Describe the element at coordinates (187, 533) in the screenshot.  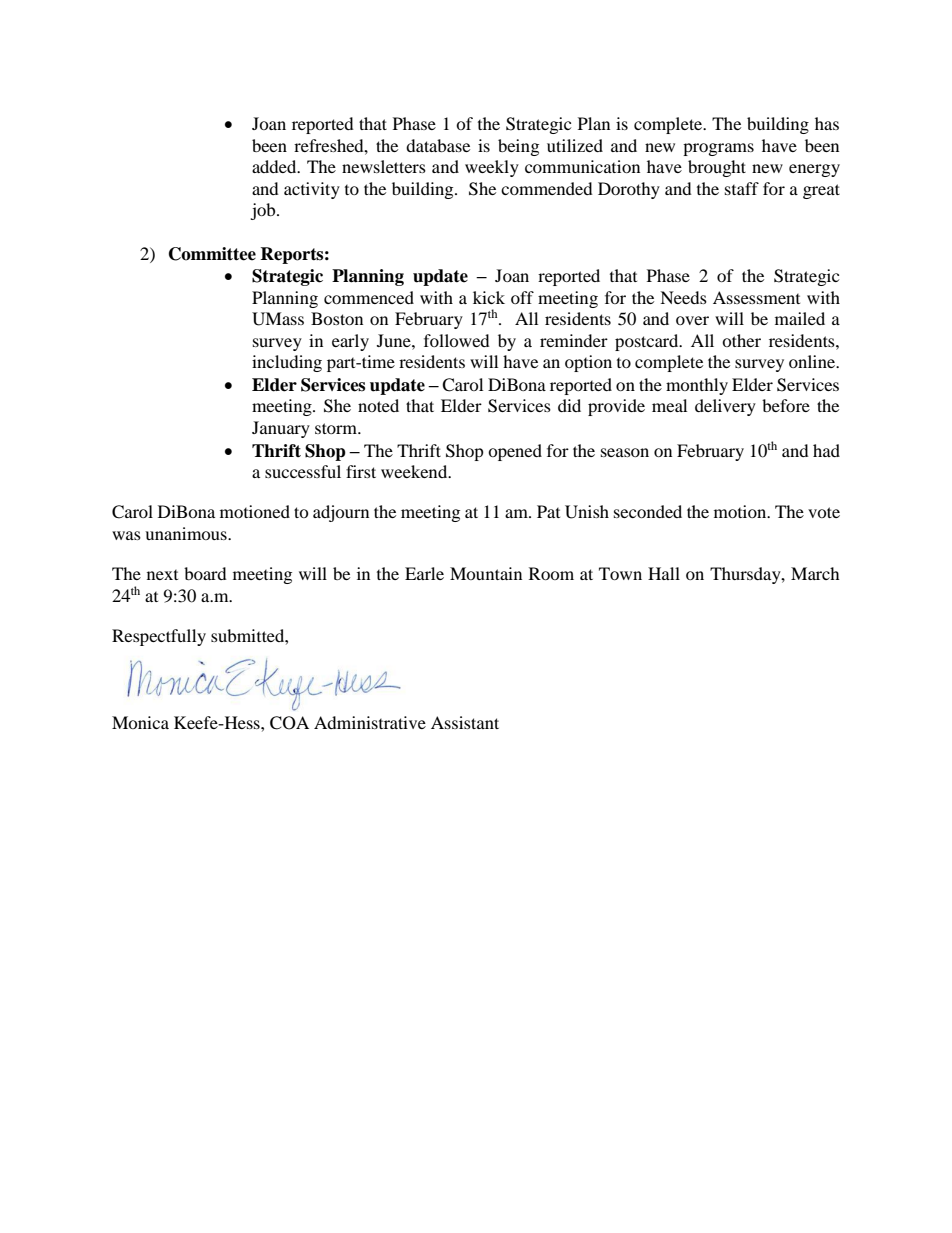
I see `unanimous` at that location.
